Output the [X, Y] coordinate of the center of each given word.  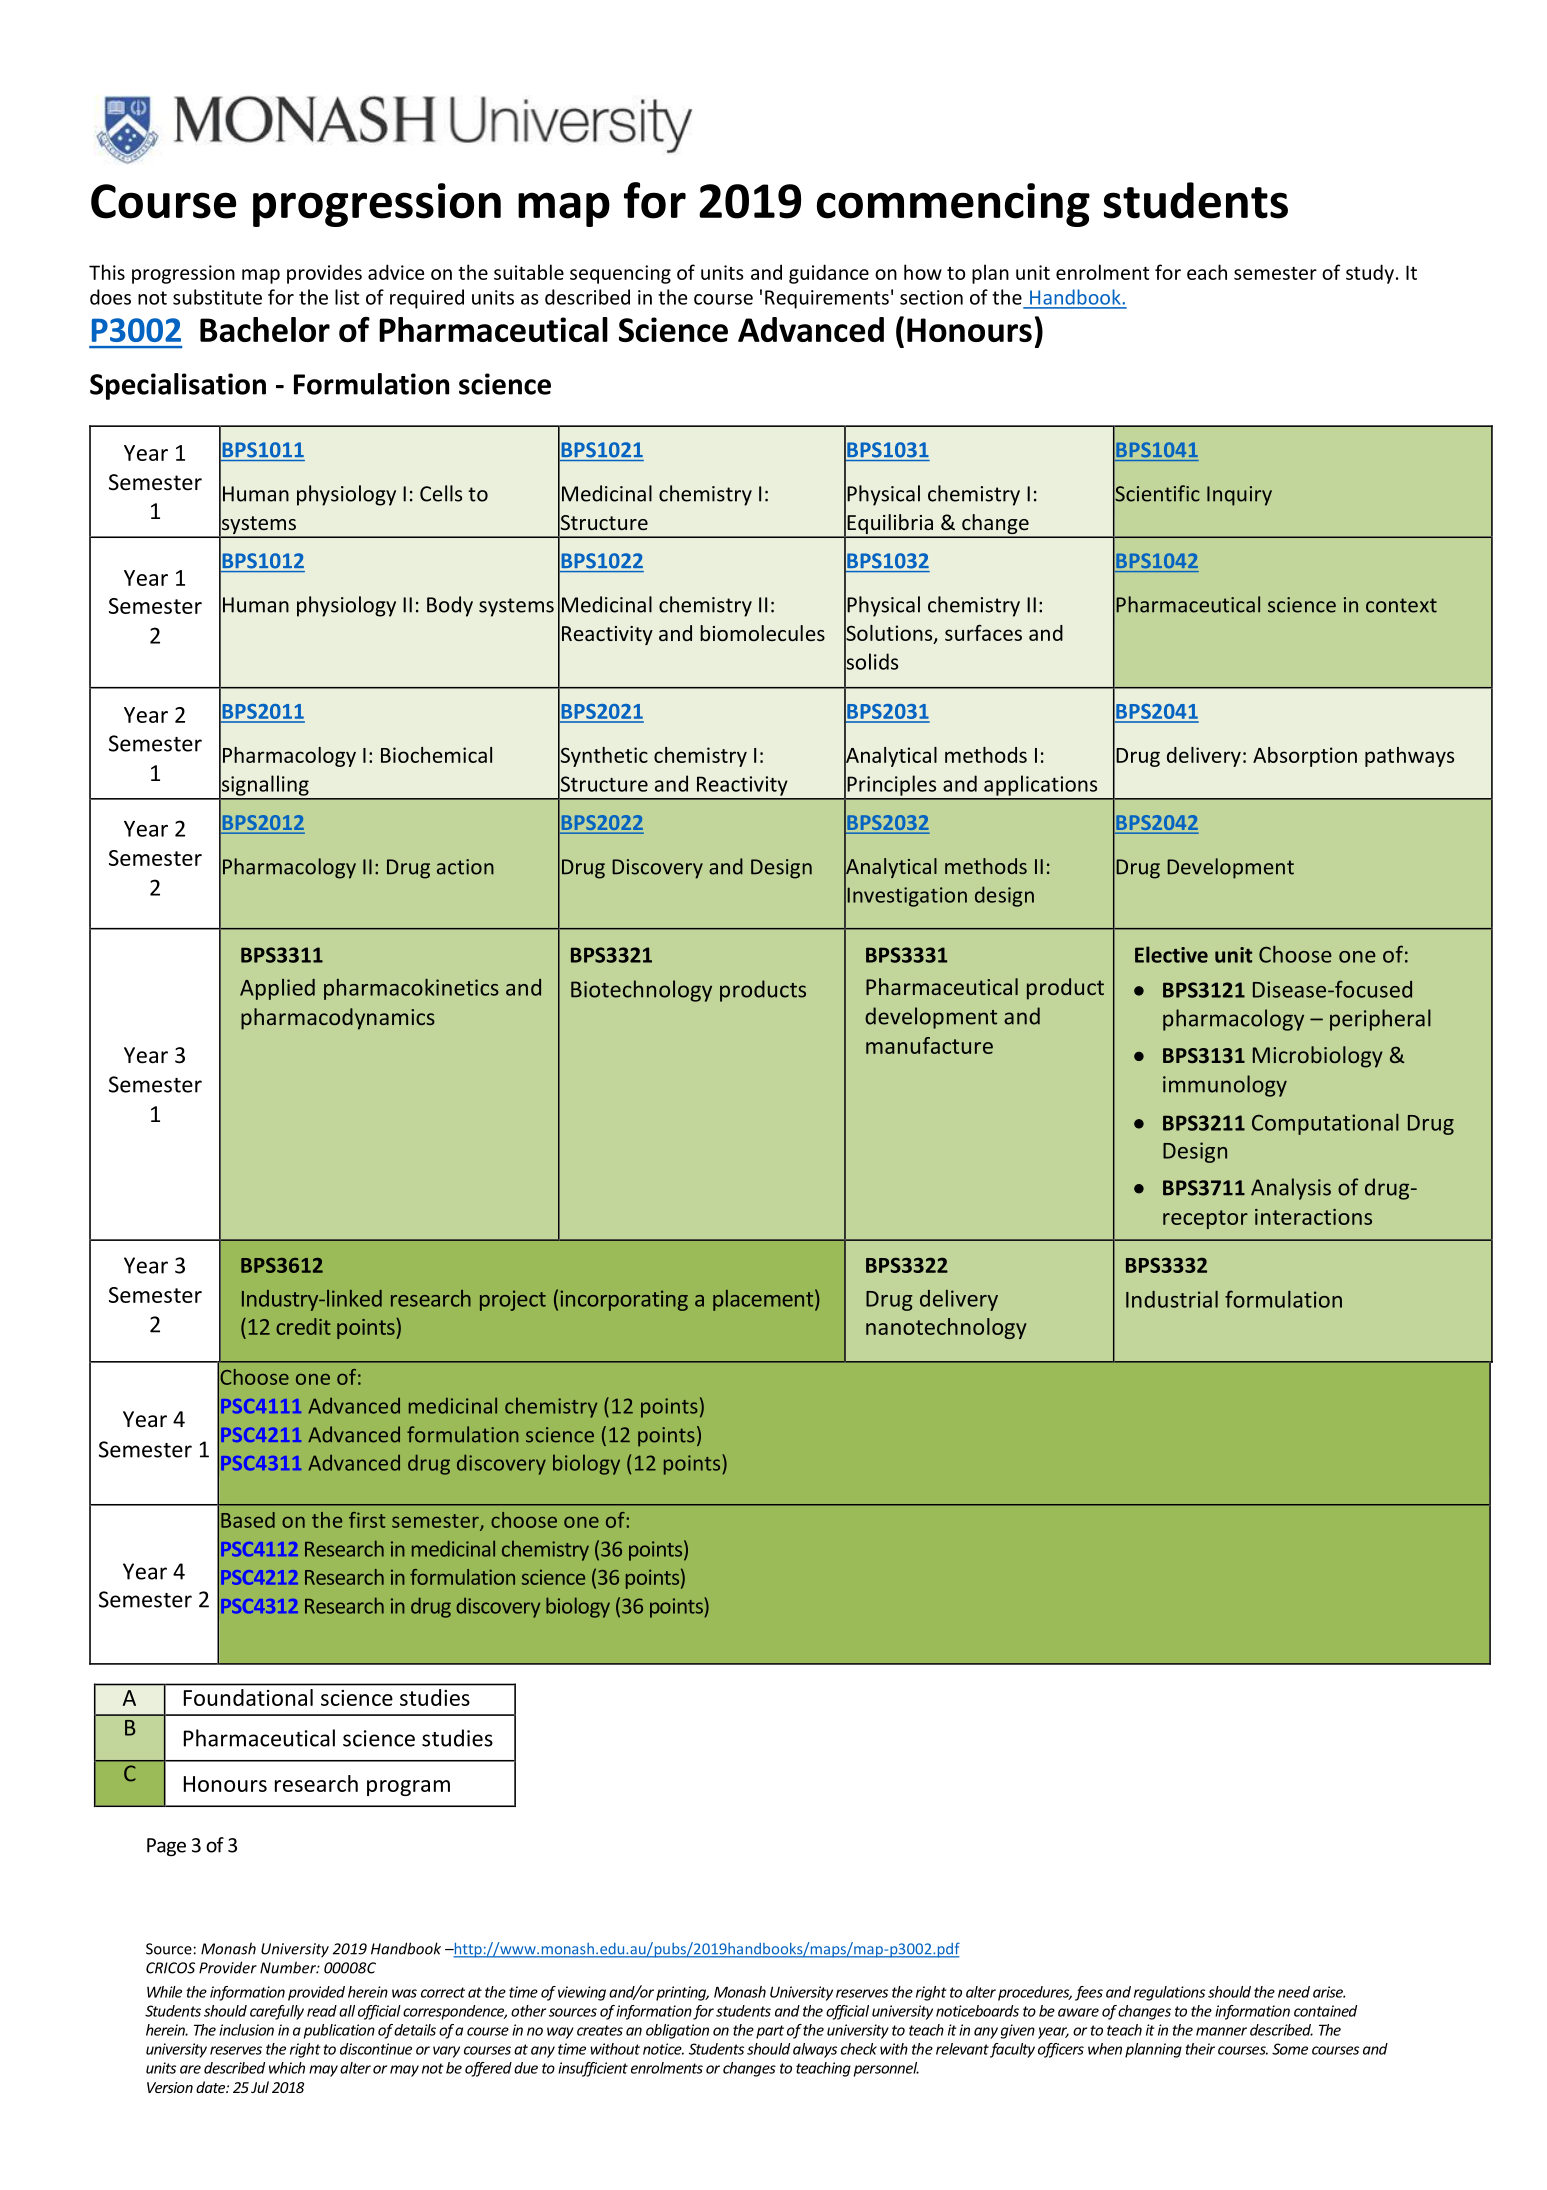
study [1370, 274]
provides [324, 274]
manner [1221, 2031]
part [770, 2032]
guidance [829, 274]
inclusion [246, 2030]
